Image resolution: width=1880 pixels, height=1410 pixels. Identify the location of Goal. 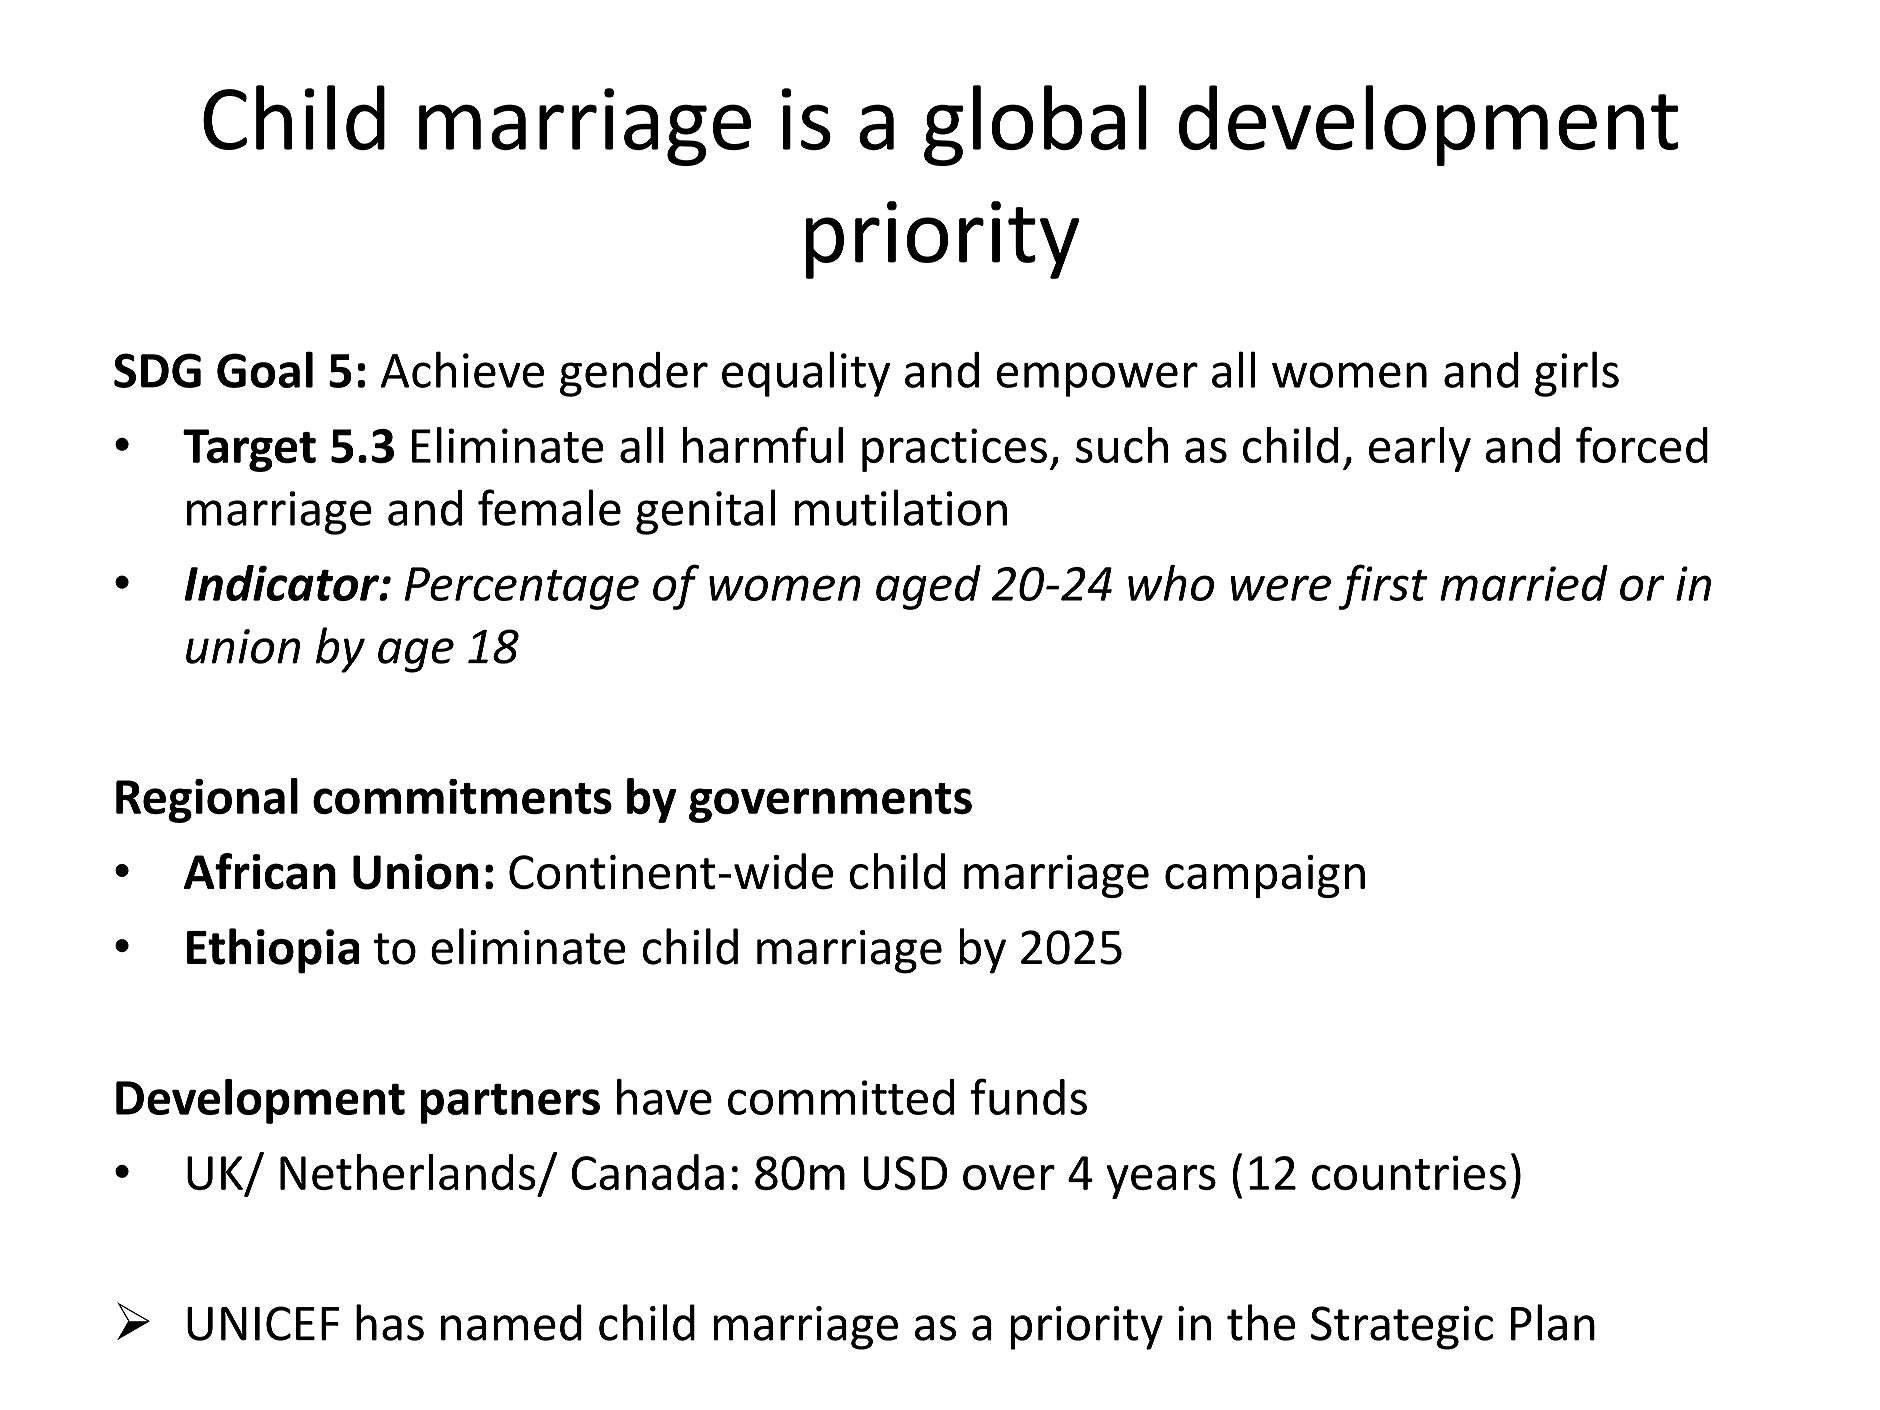
(265, 369).
